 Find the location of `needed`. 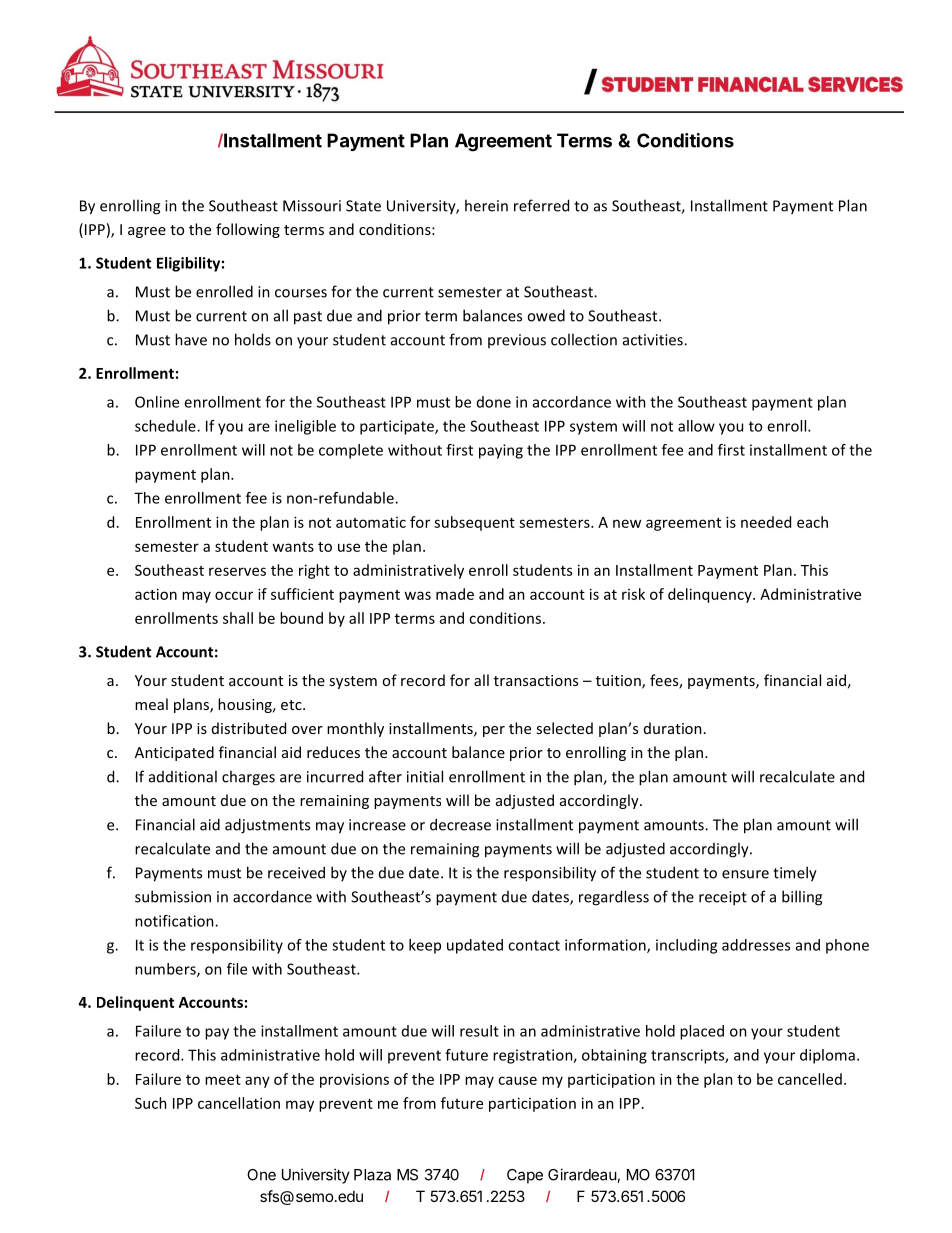

needed is located at coordinates (766, 522).
